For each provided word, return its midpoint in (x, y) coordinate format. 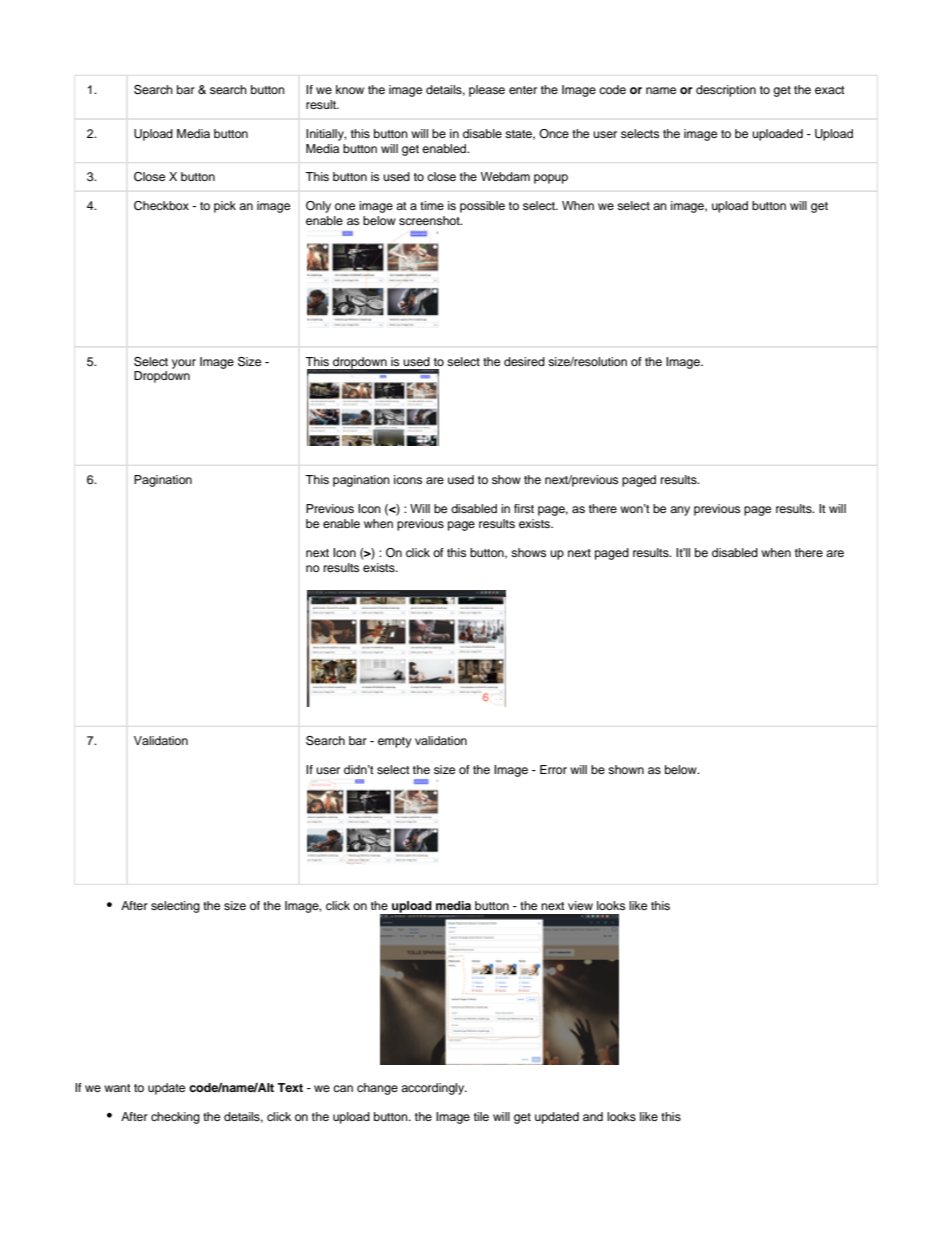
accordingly (434, 1089)
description (726, 91)
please (487, 91)
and (593, 1116)
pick (225, 207)
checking (175, 1118)
